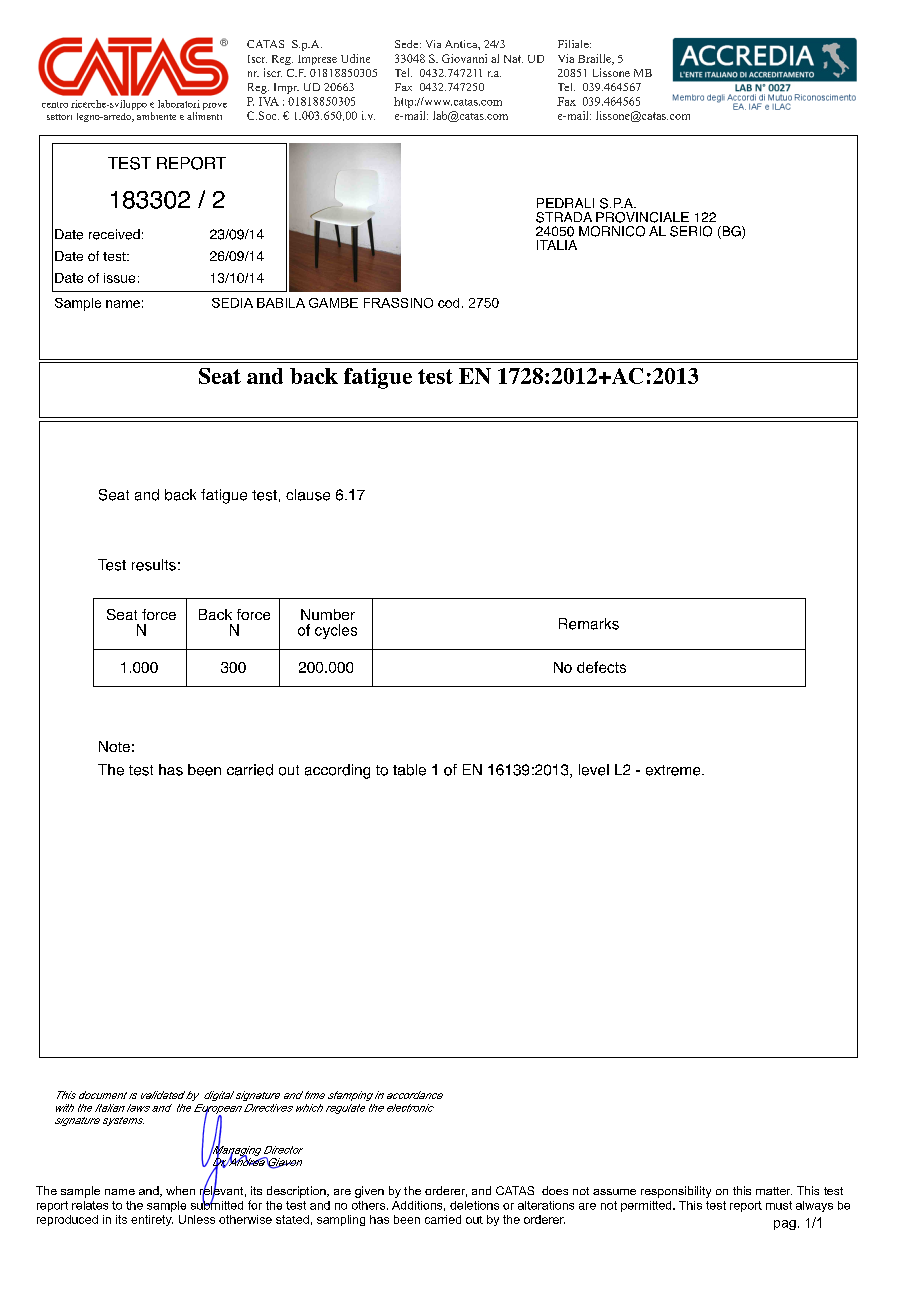  Describe the element at coordinates (464, 58) in the page. I see `Giovanni` at that location.
